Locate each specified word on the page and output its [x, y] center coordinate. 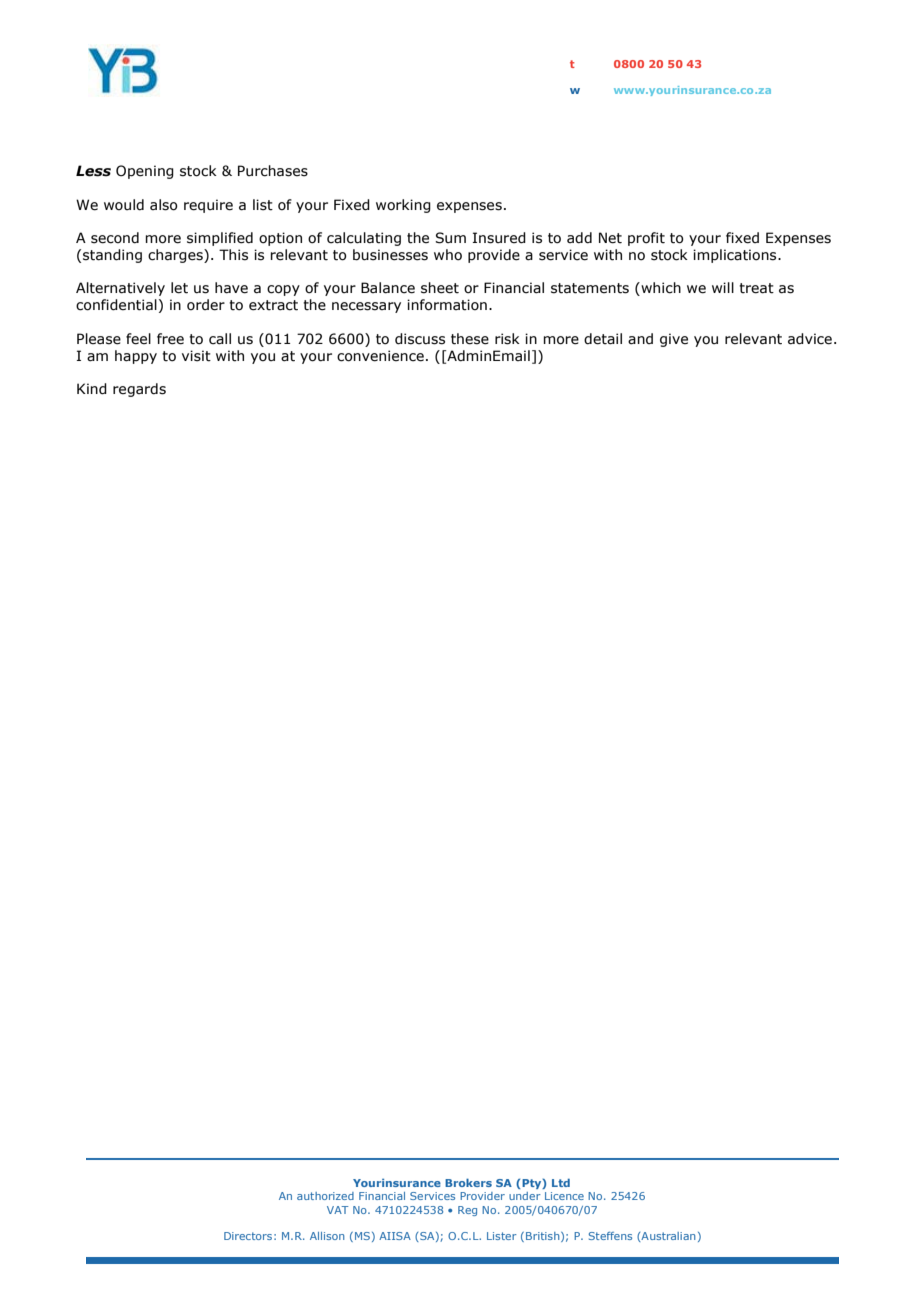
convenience [380, 356]
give [674, 340]
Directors [248, 1236]
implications [736, 256]
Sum [450, 238]
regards [139, 390]
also [164, 205]
